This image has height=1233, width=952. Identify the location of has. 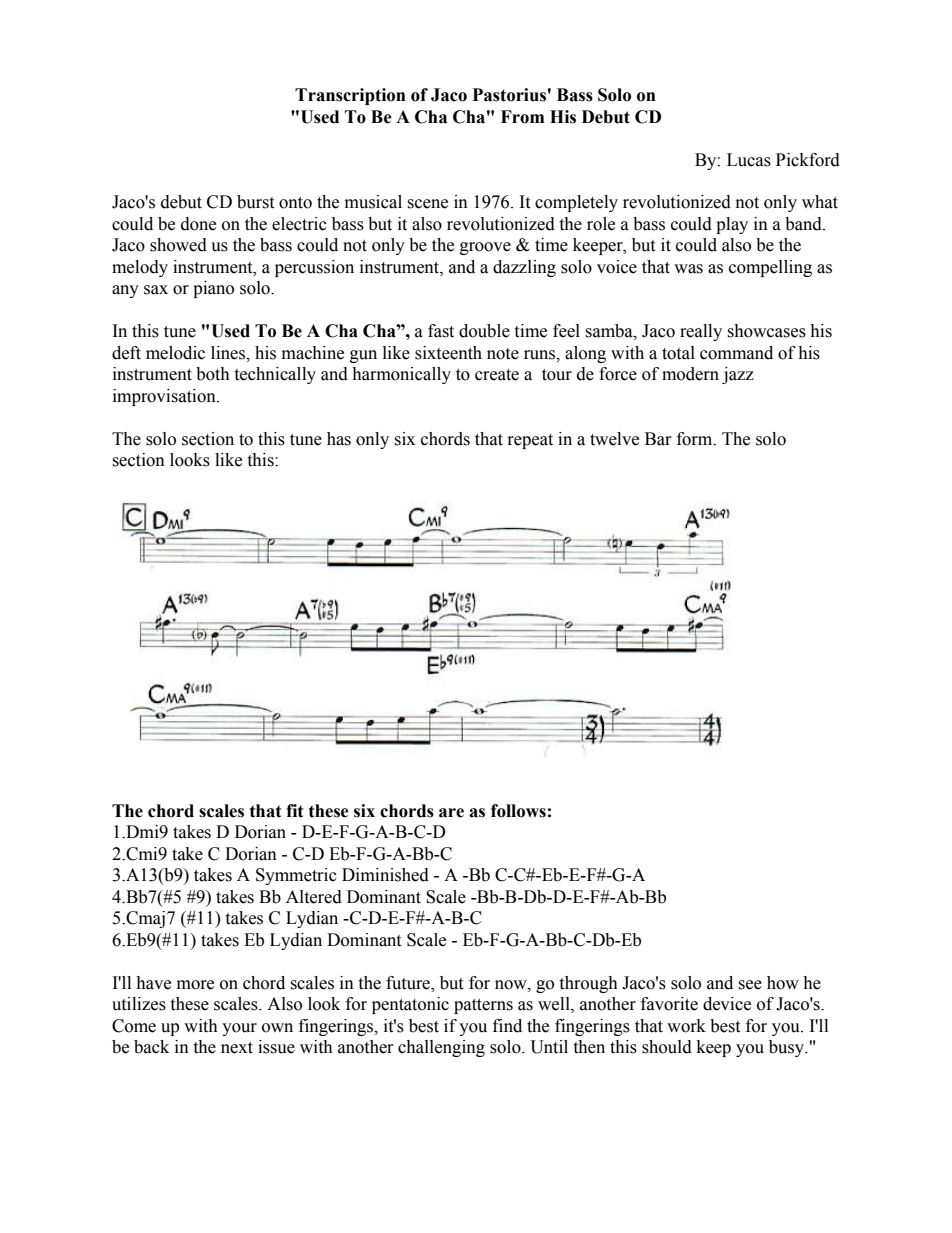
(339, 439).
